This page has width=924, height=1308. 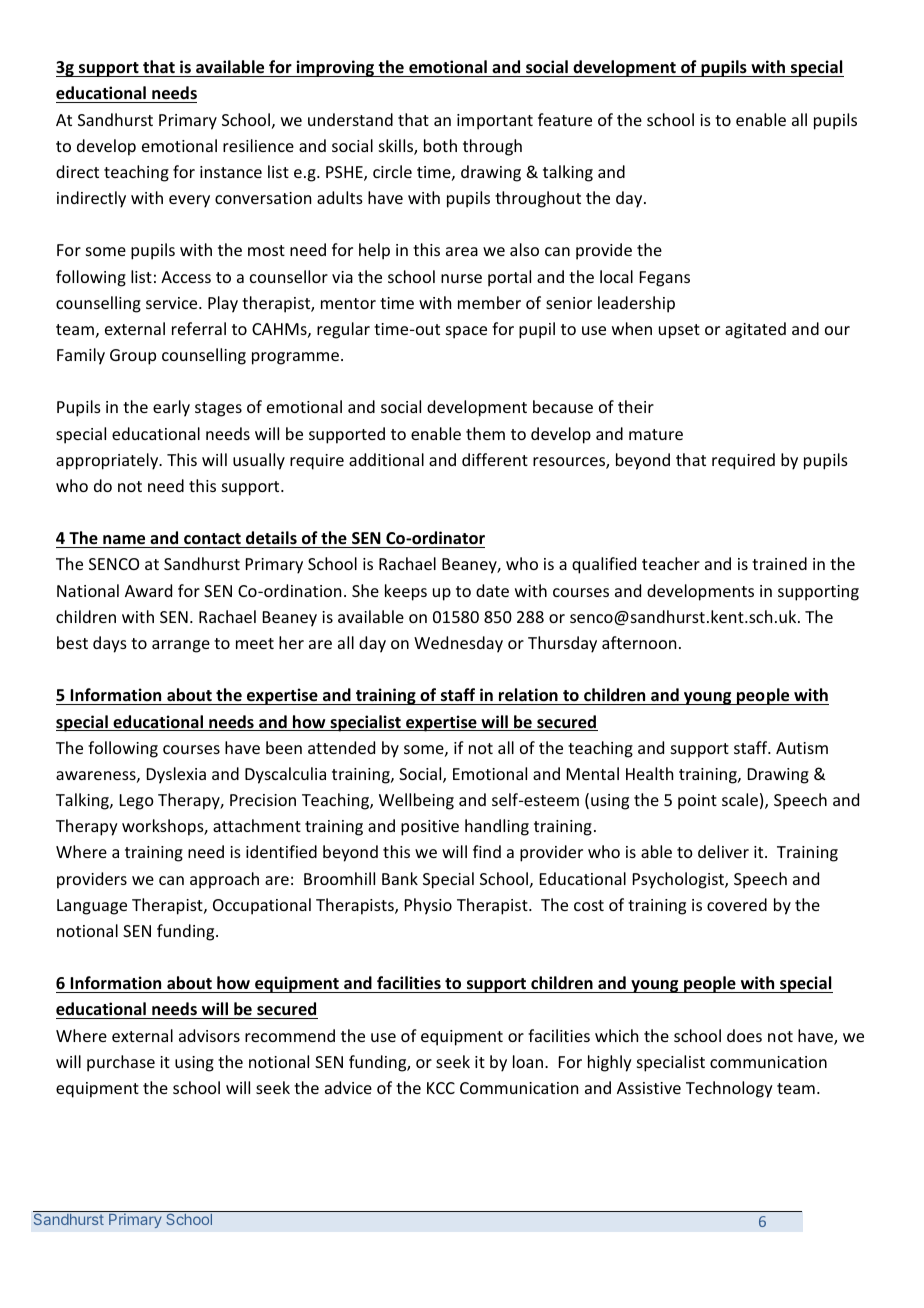 I want to click on feature, so click(x=565, y=119).
